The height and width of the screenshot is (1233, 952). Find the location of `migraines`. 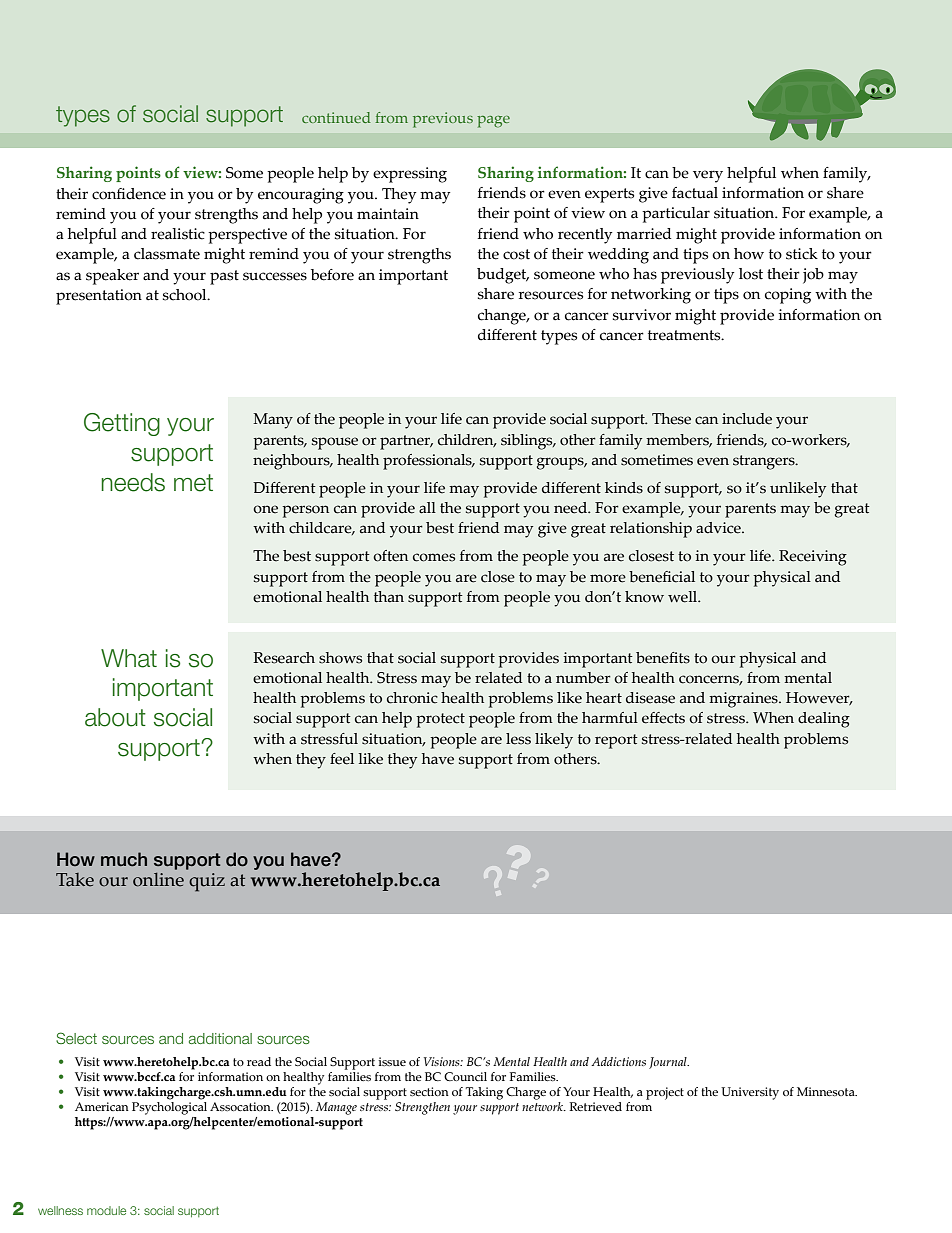

migraines is located at coordinates (744, 700).
